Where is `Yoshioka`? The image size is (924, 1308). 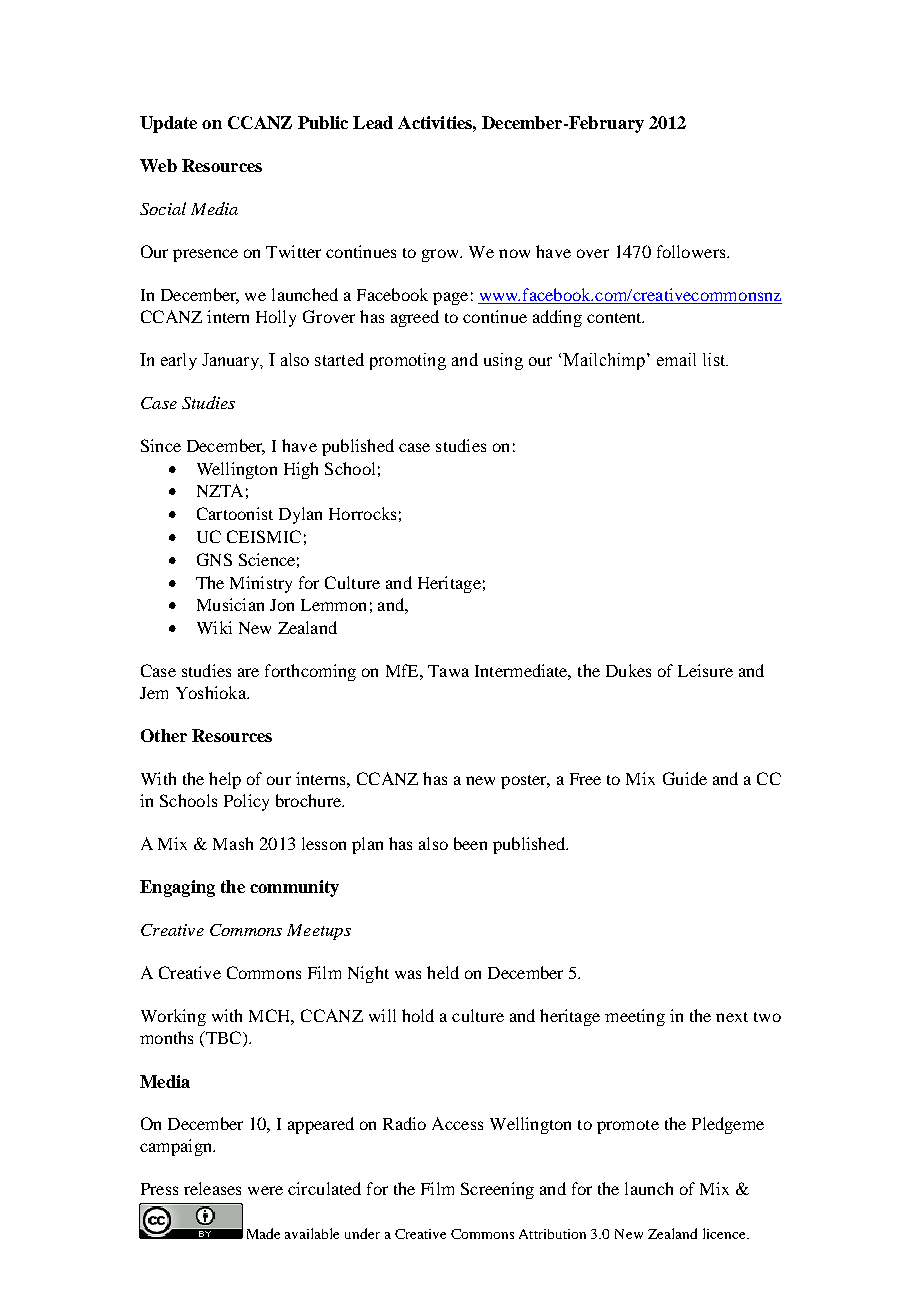 Yoshioka is located at coordinates (212, 692).
